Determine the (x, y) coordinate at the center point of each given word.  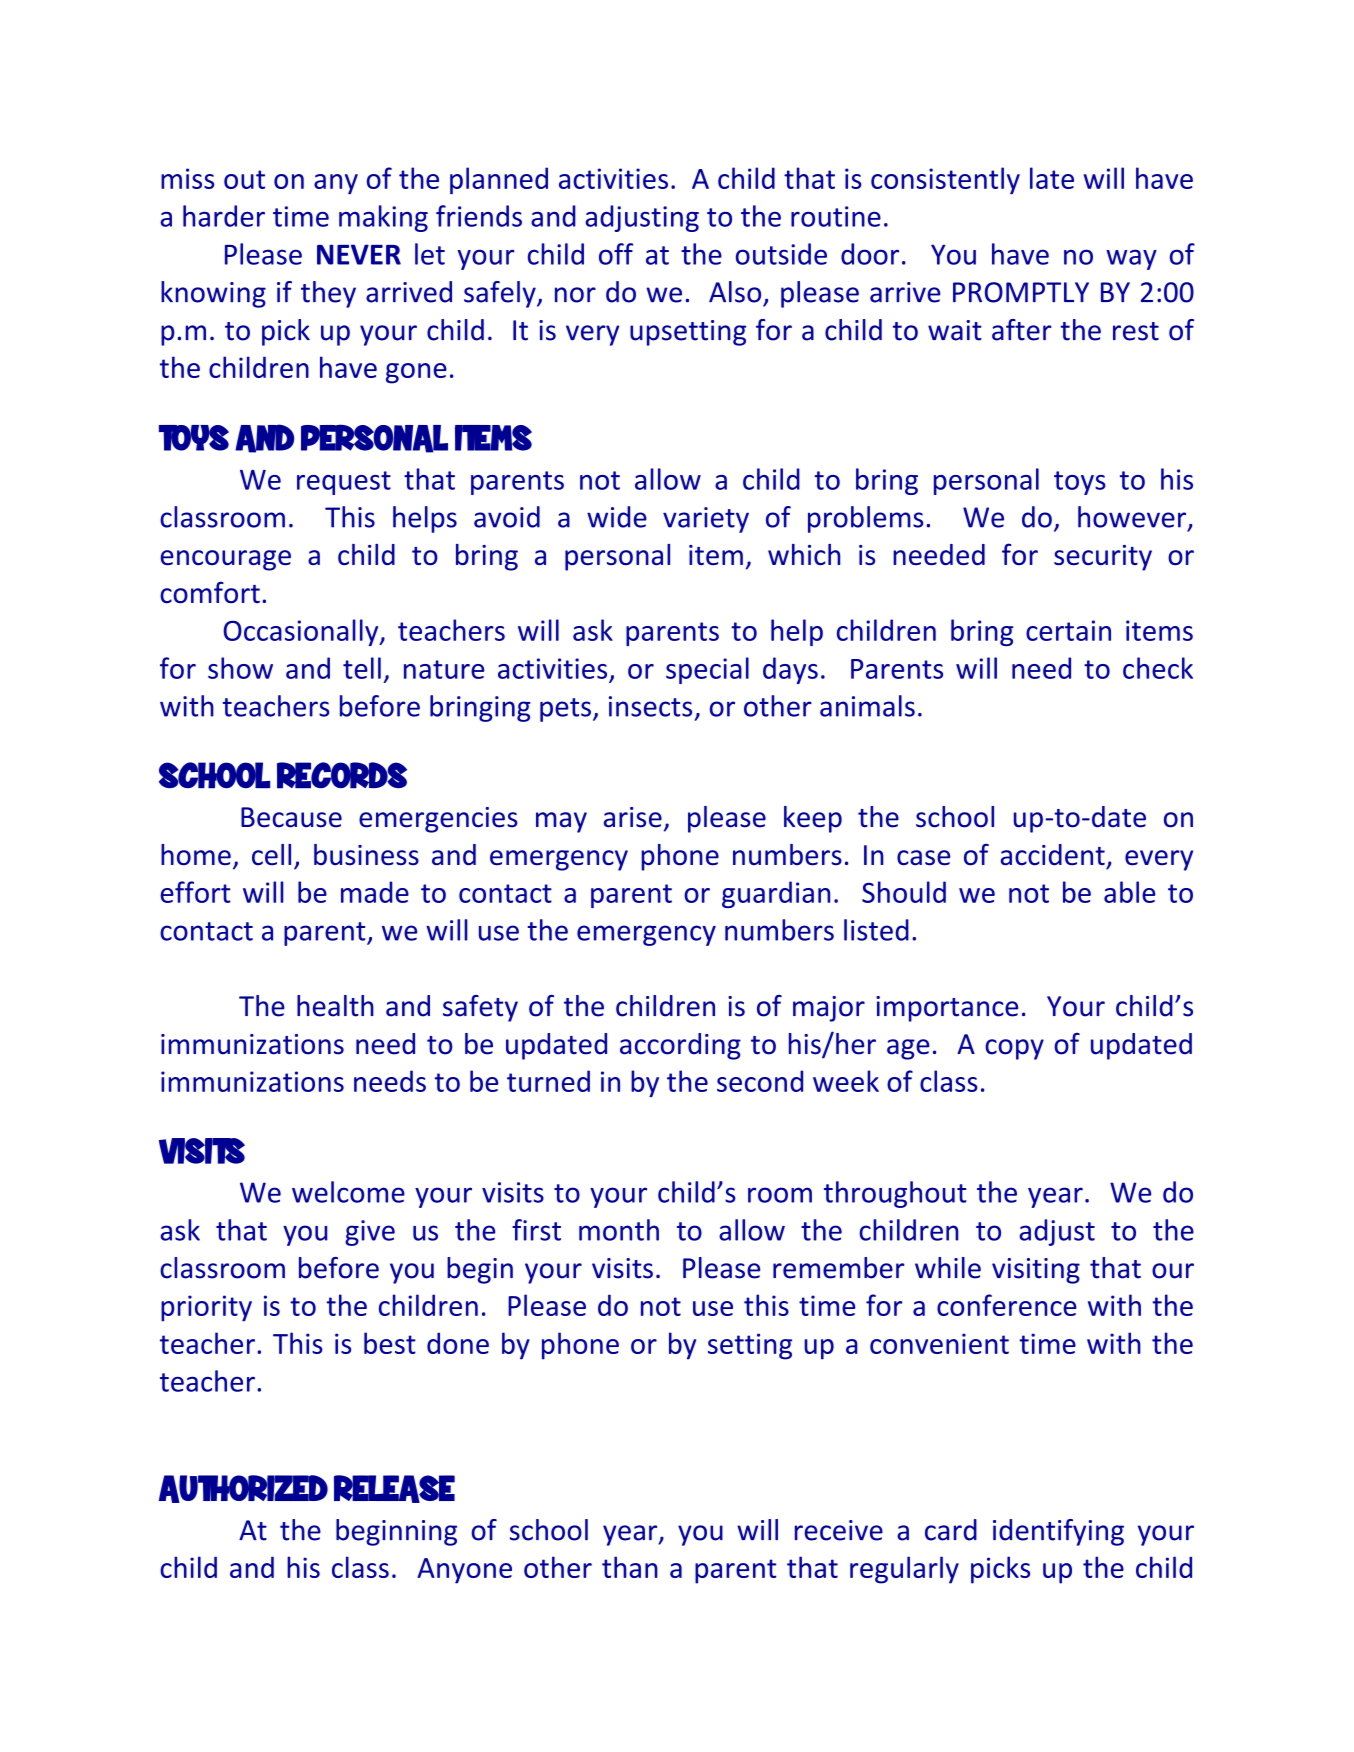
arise (633, 817)
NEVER (359, 254)
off (616, 254)
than (630, 1567)
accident (1053, 855)
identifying (1058, 1532)
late (1052, 178)
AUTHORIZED (243, 1489)
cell (271, 855)
